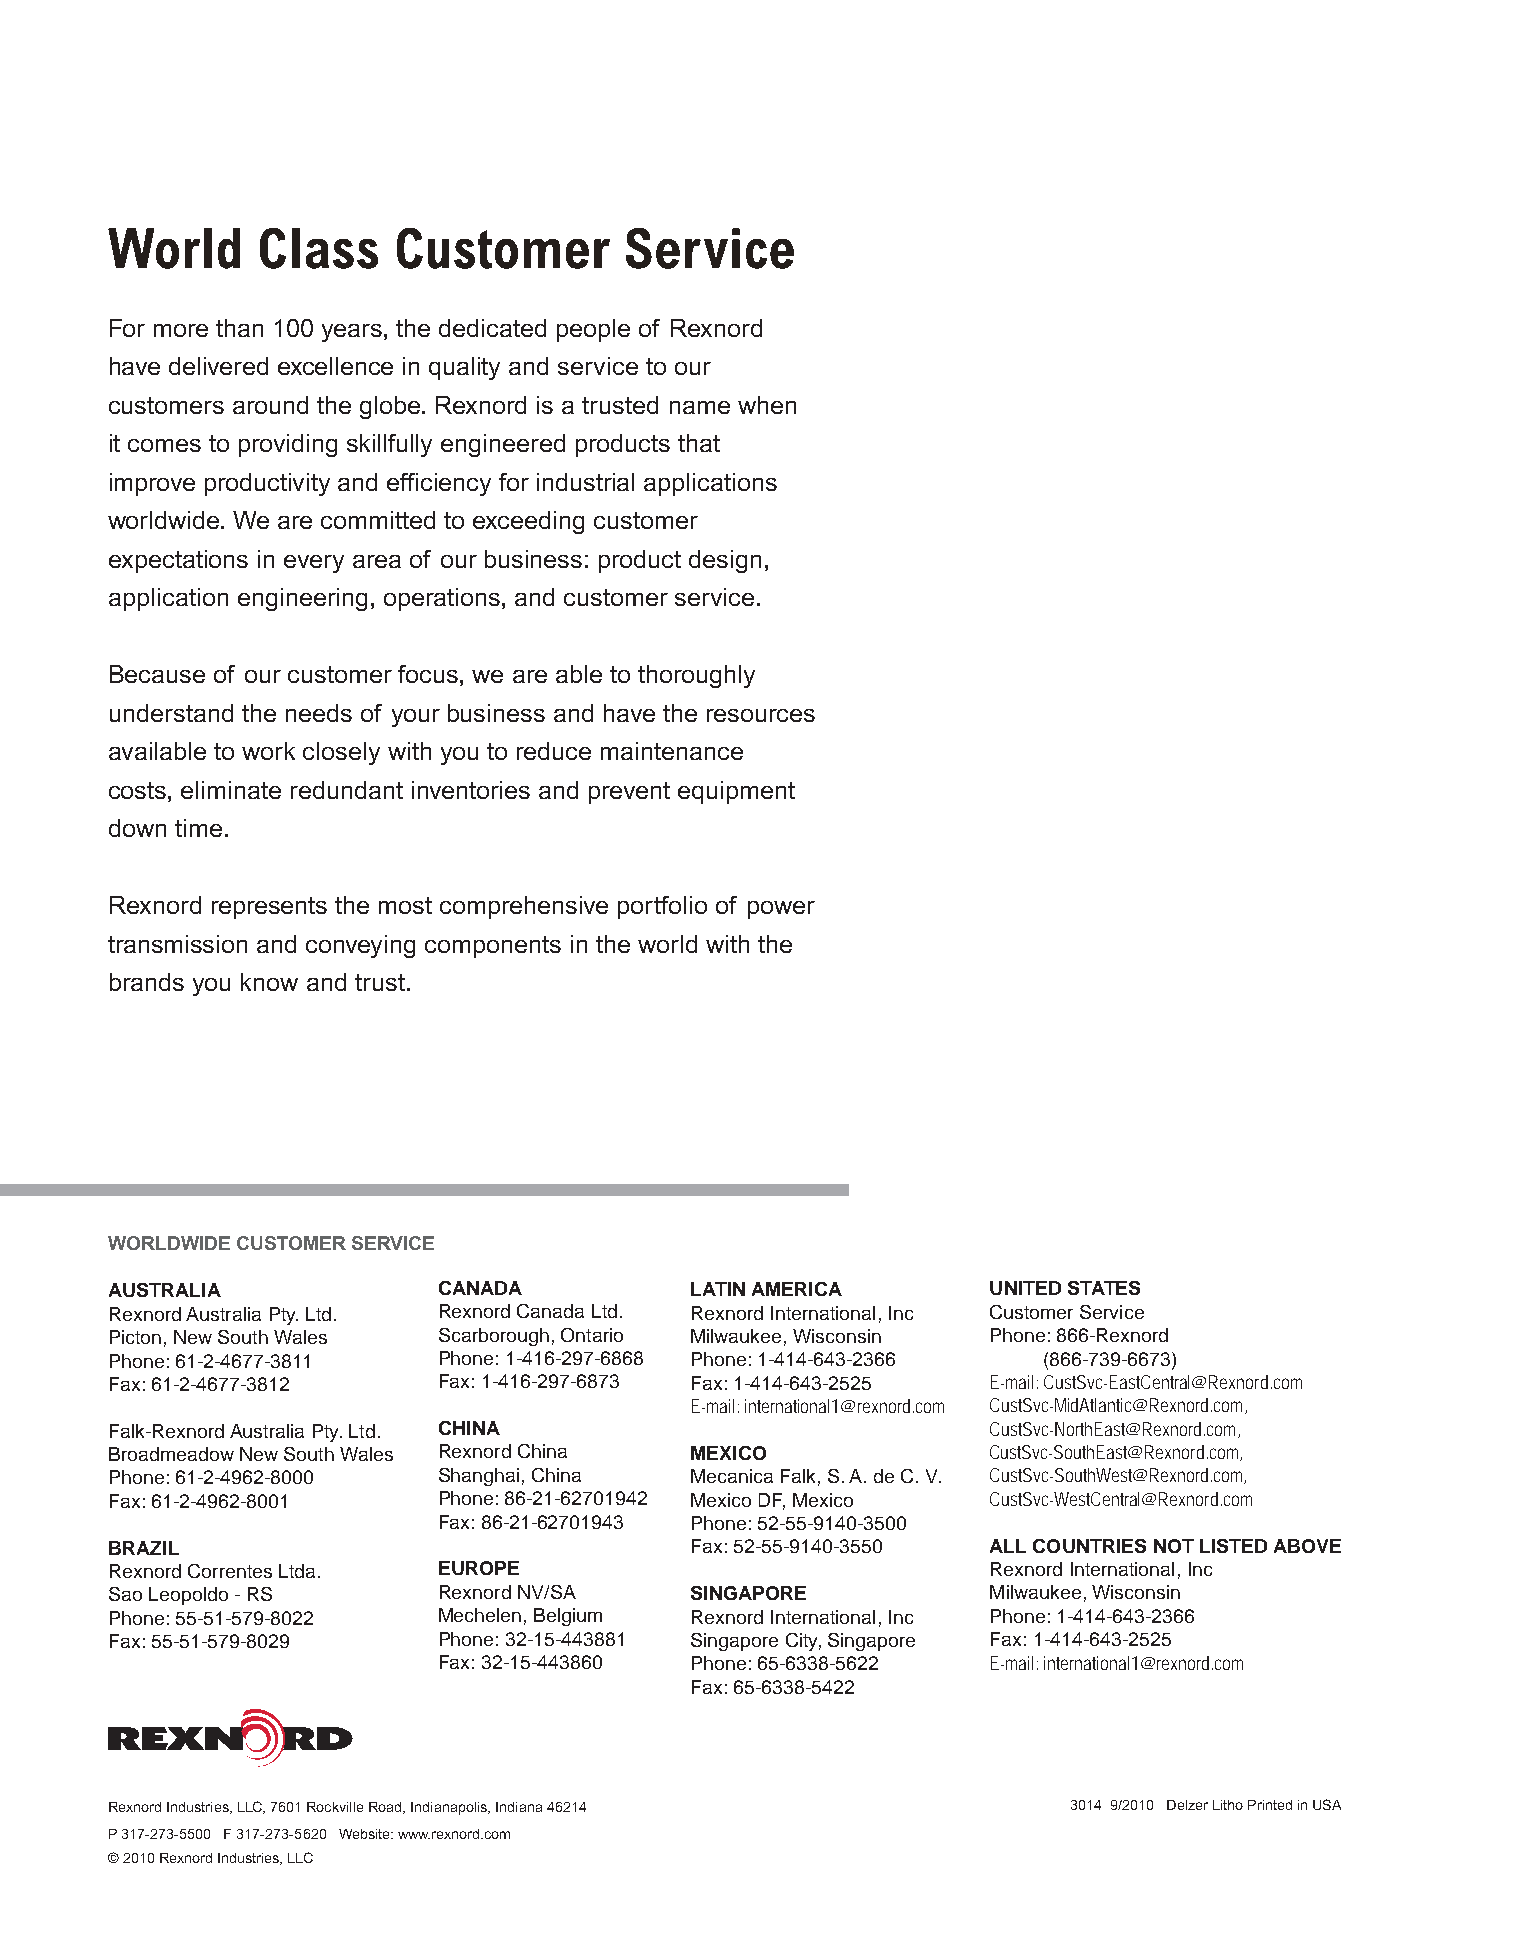 This screenshot has width=1516, height=1949. I want to click on eliminate, so click(231, 790).
